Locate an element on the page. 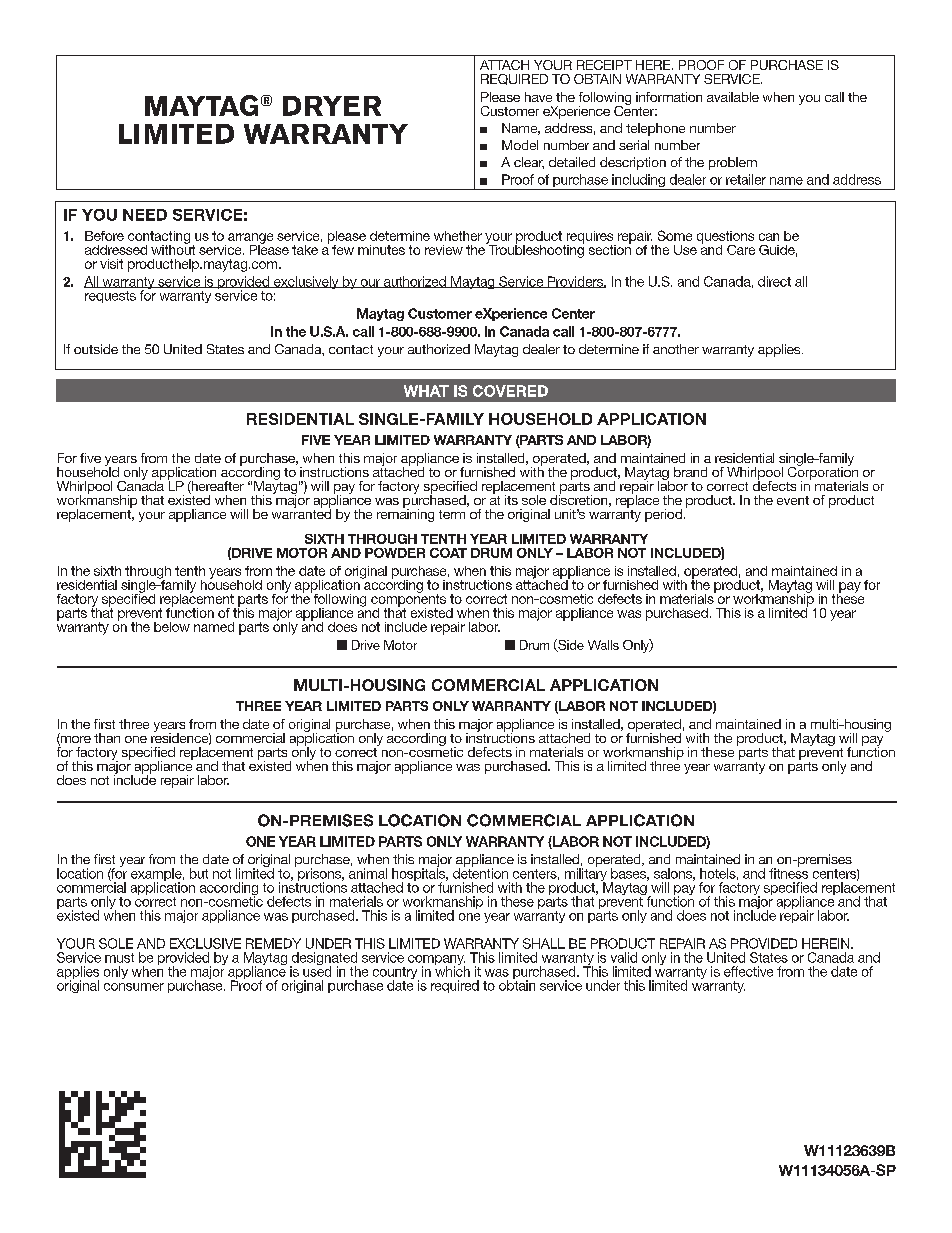  Model is located at coordinates (520, 145).
